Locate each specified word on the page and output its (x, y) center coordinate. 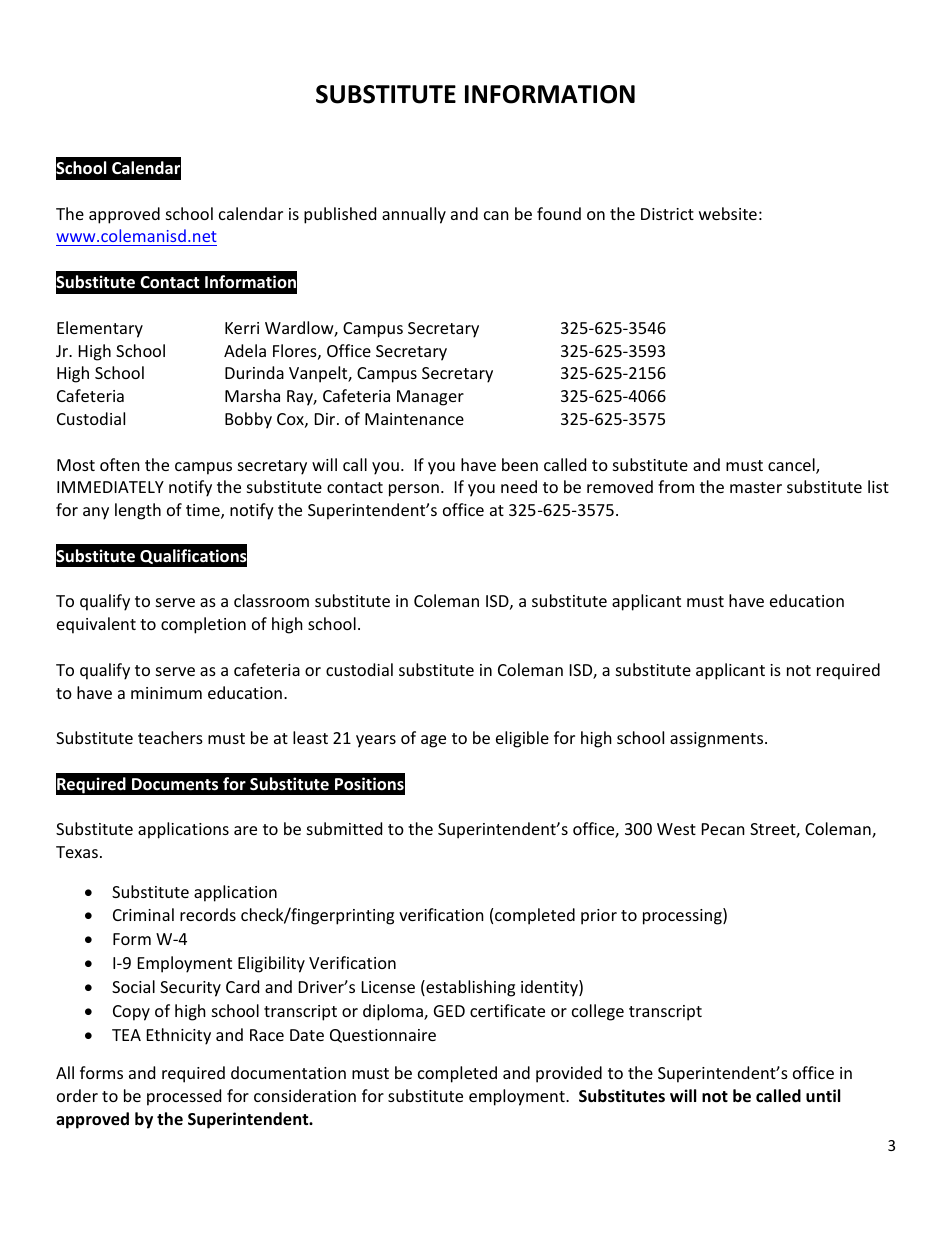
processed (184, 1097)
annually (414, 215)
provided (569, 1074)
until (823, 1096)
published (340, 215)
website (728, 213)
